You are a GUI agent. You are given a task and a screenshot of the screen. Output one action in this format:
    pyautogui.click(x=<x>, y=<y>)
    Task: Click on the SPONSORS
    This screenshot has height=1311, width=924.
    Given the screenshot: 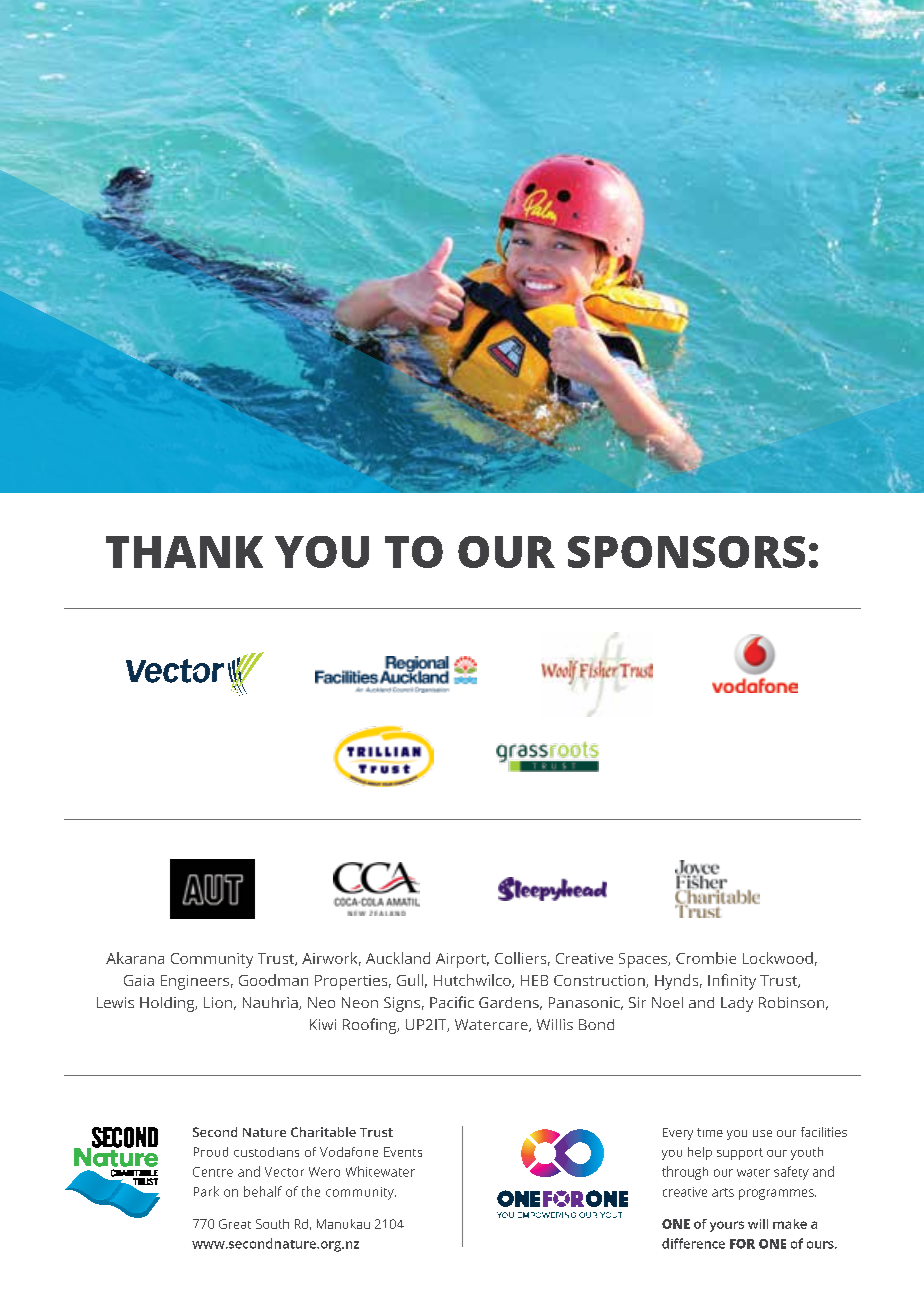 What is the action you would take?
    pyautogui.click(x=686, y=552)
